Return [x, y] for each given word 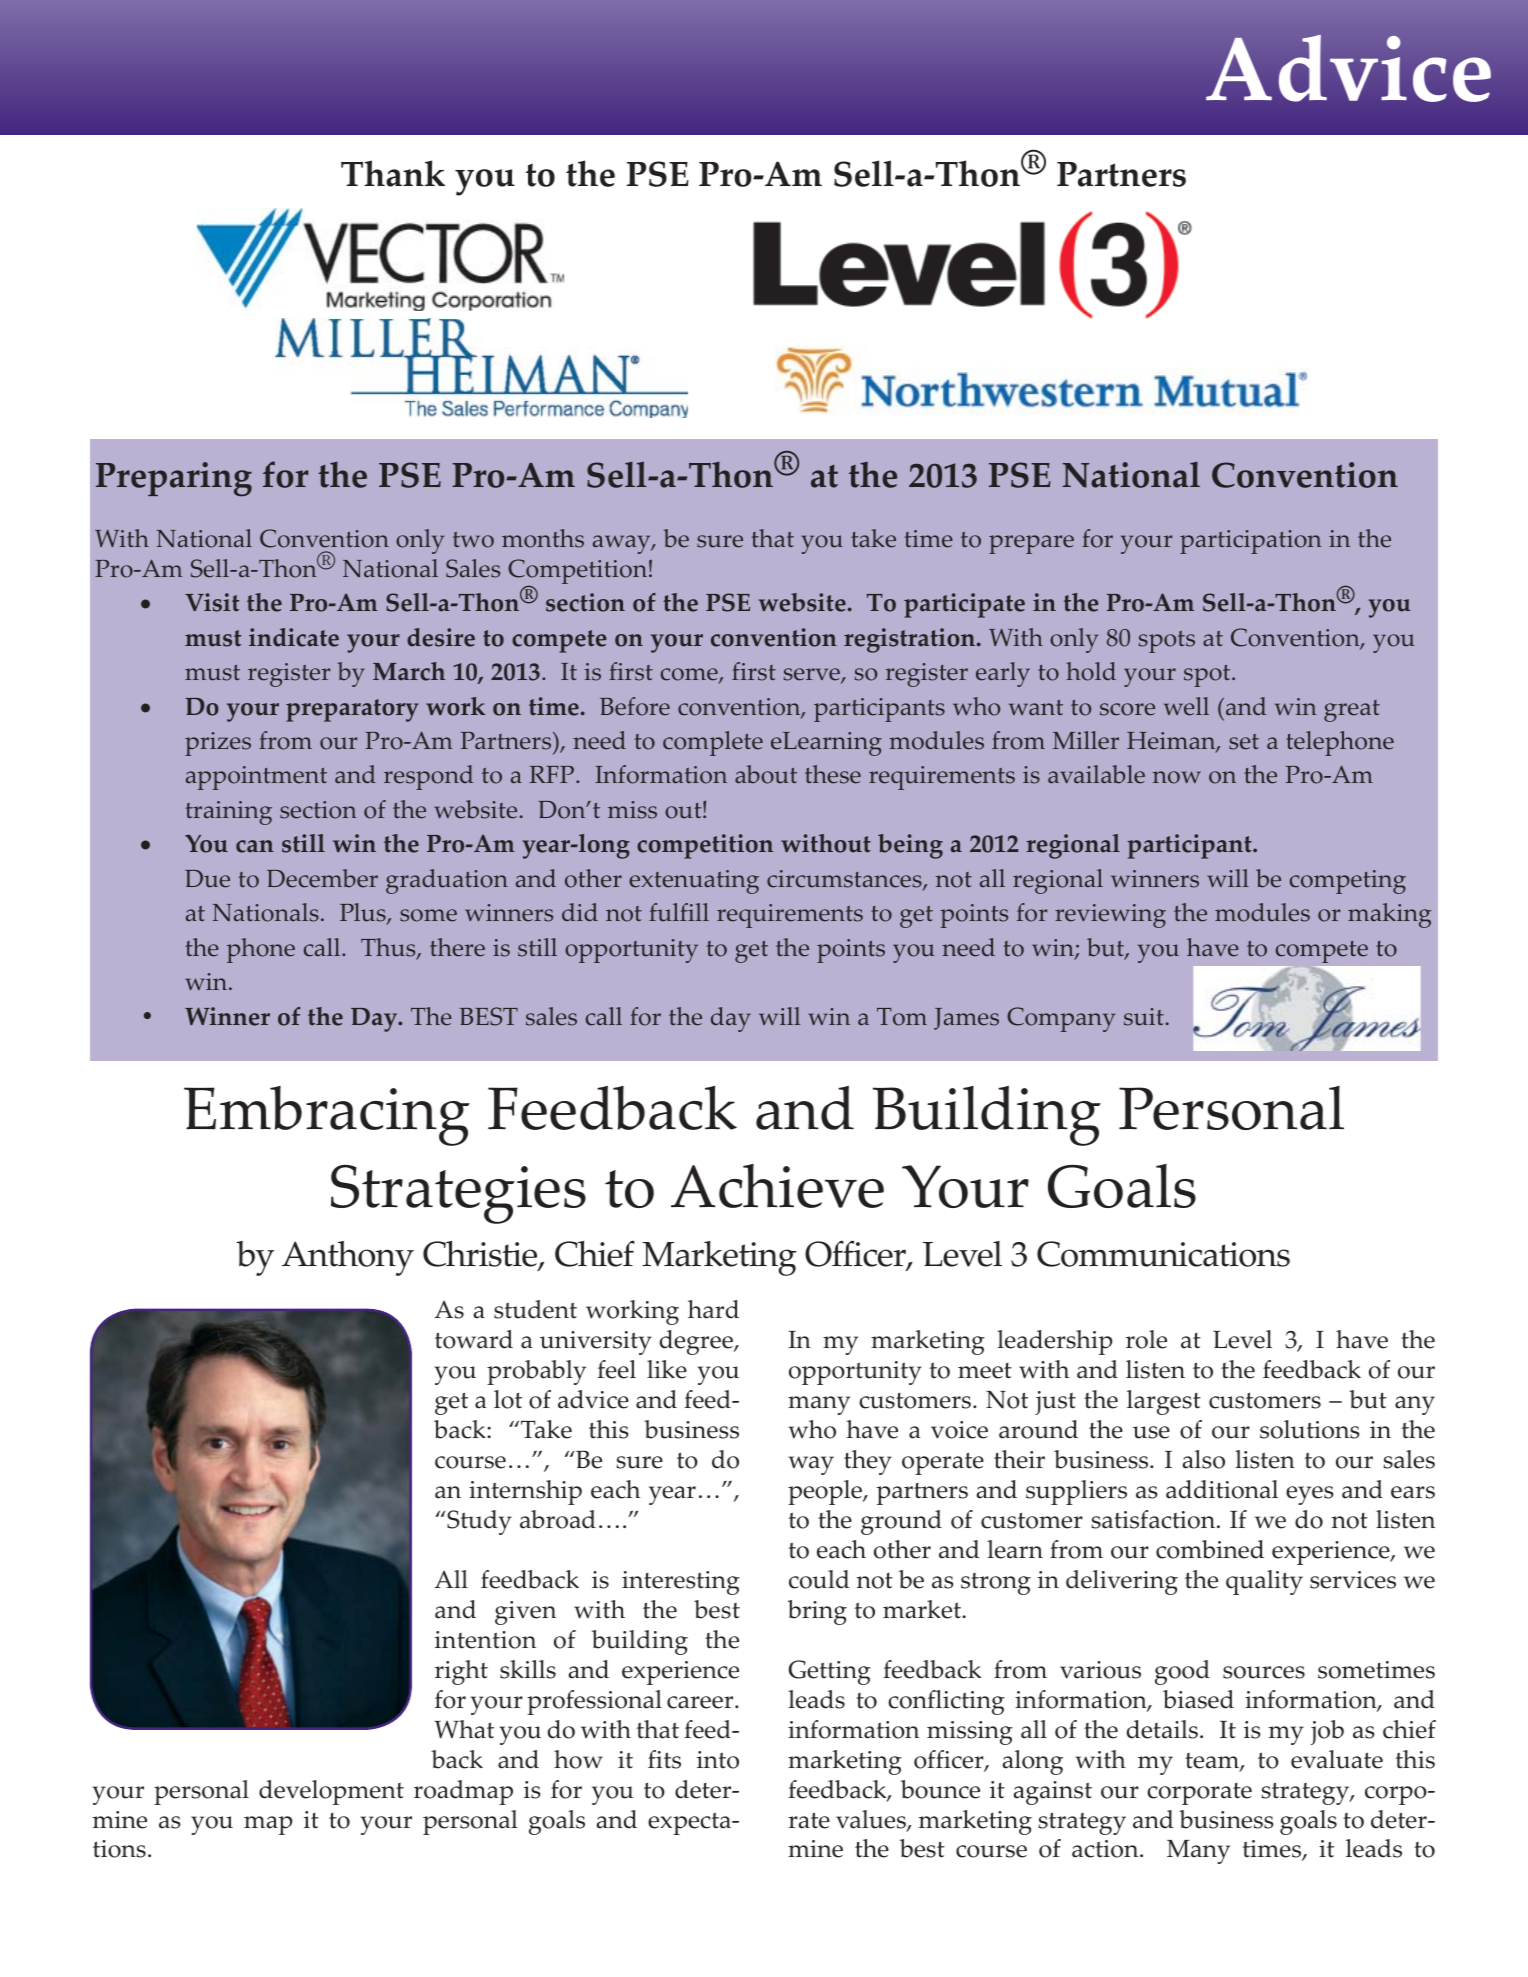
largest [1164, 1402]
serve [813, 676]
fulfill [679, 912]
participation [1251, 542]
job [1327, 1732]
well [1186, 706]
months [543, 538]
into [718, 1760]
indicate [294, 637]
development [331, 1792]
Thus [389, 948]
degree [697, 1342]
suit [1144, 1017]
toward [474, 1339]
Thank [393, 173]
